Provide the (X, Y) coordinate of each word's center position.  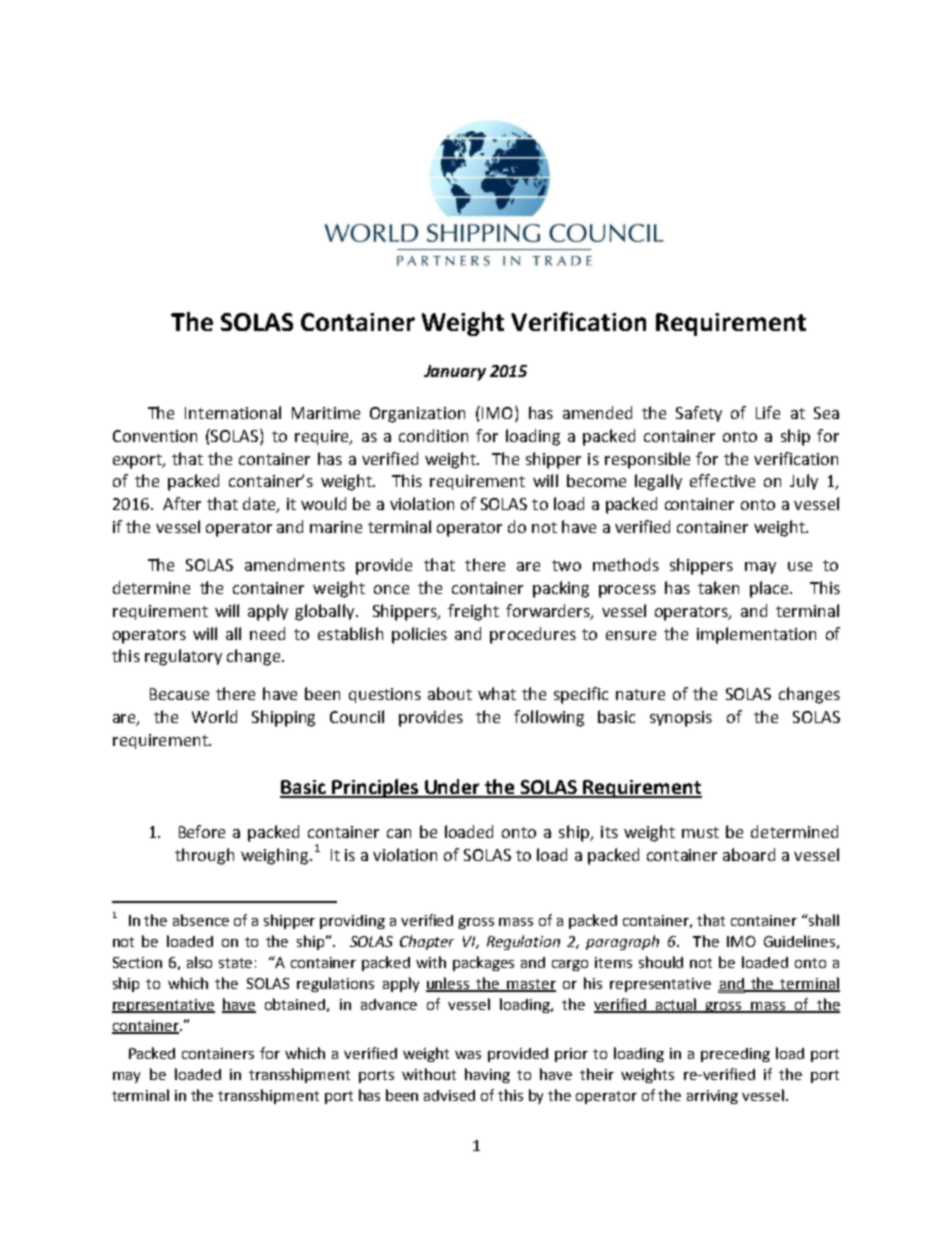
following (549, 718)
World (214, 716)
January (455, 373)
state (235, 963)
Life (768, 412)
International (233, 412)
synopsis (681, 719)
